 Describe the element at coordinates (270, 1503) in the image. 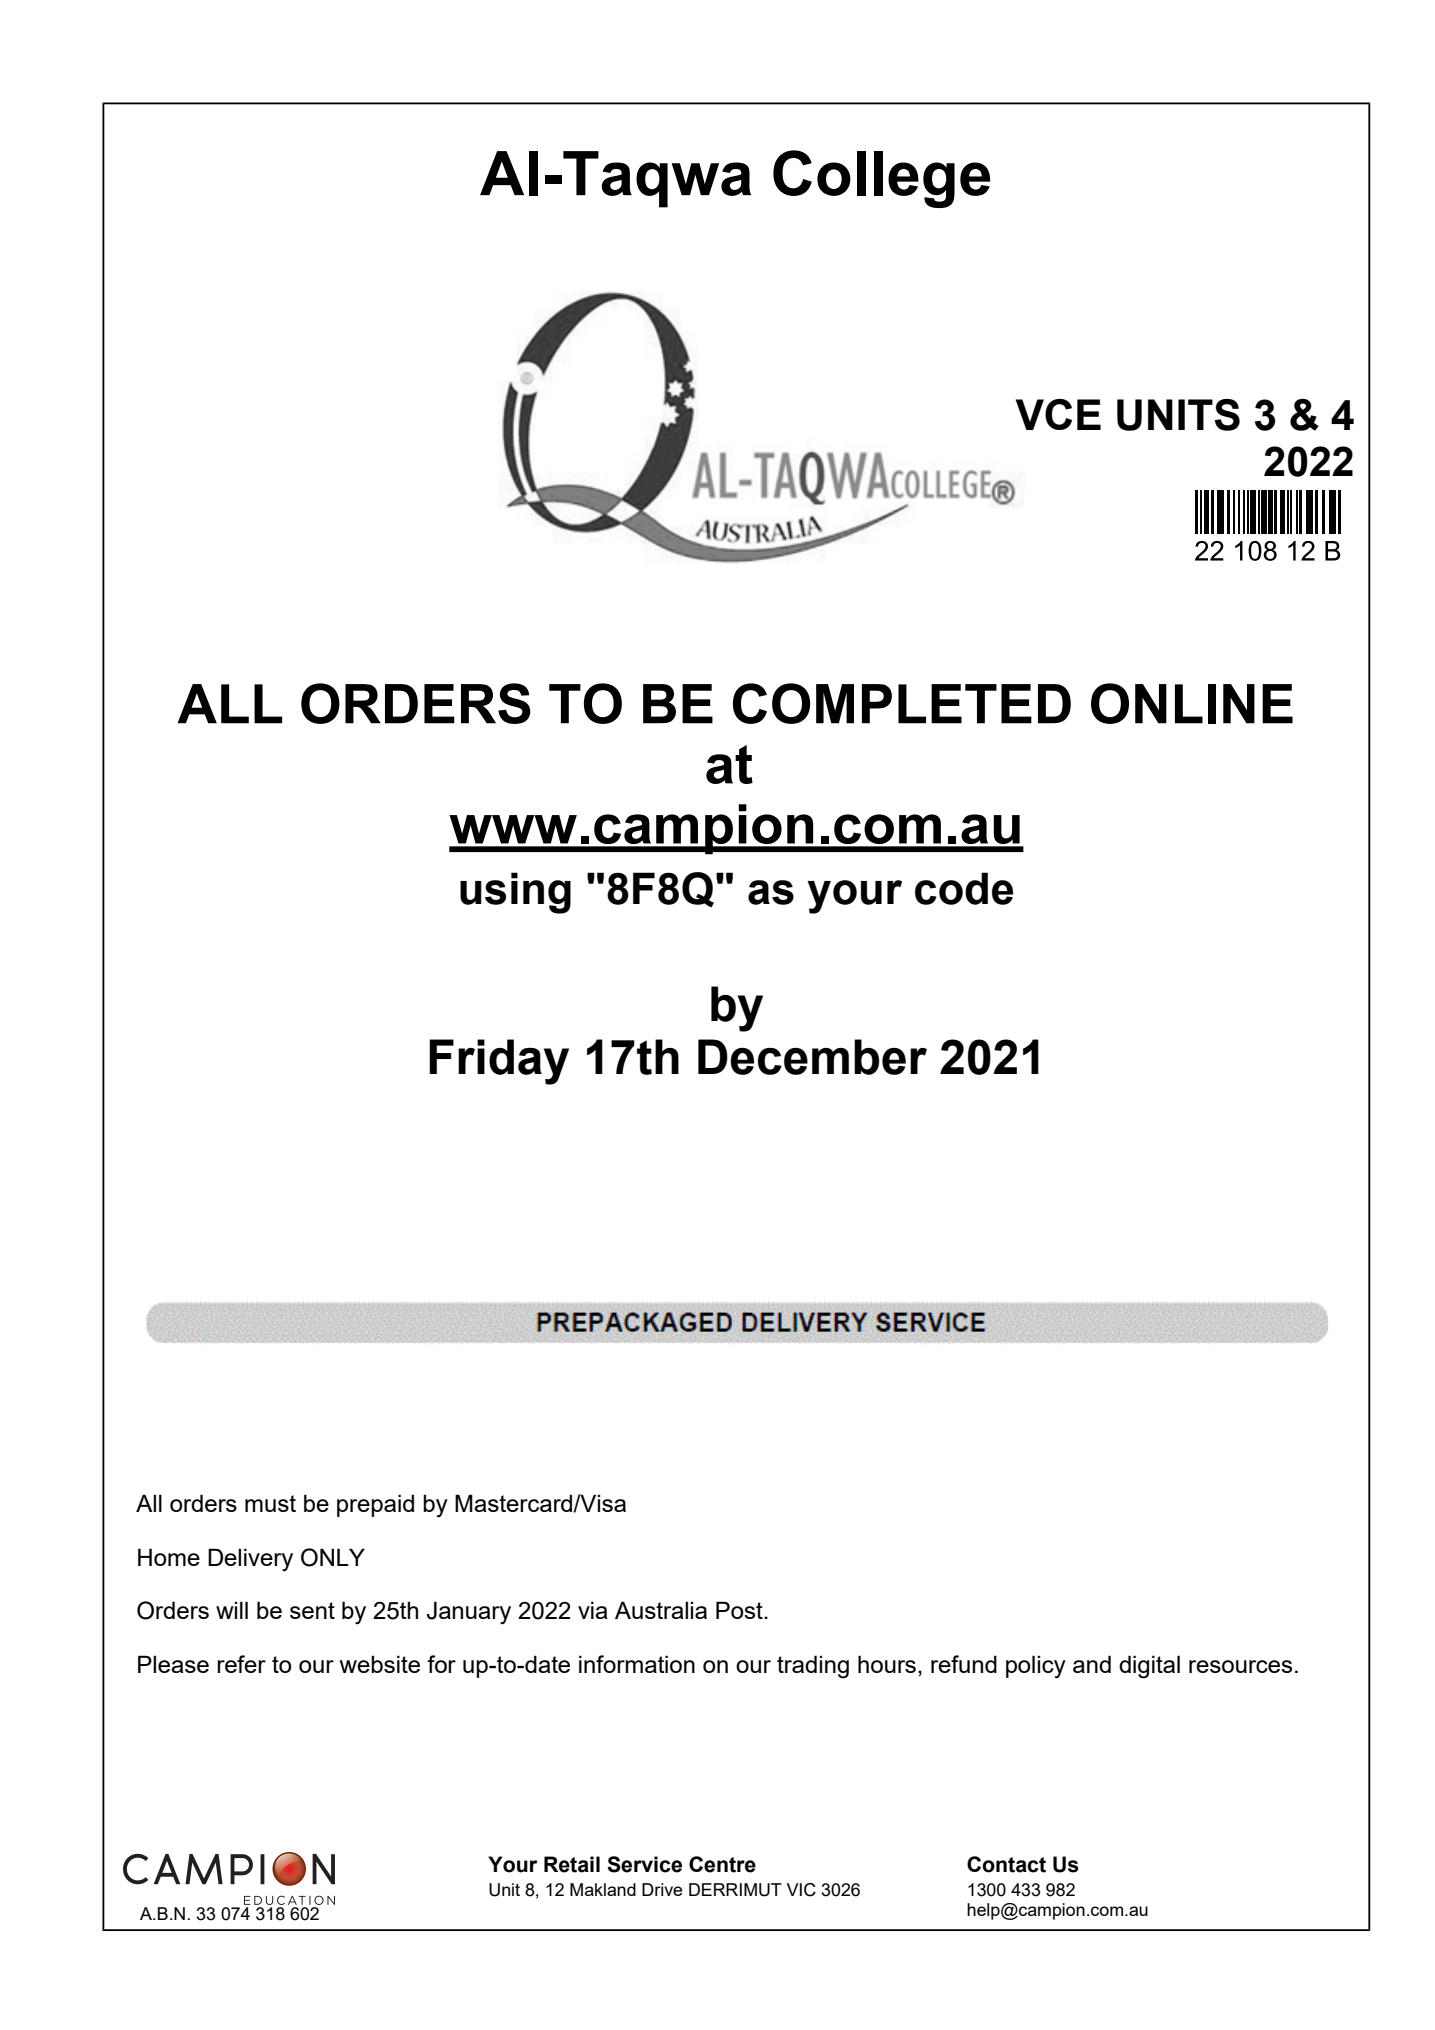

I see `must` at that location.
